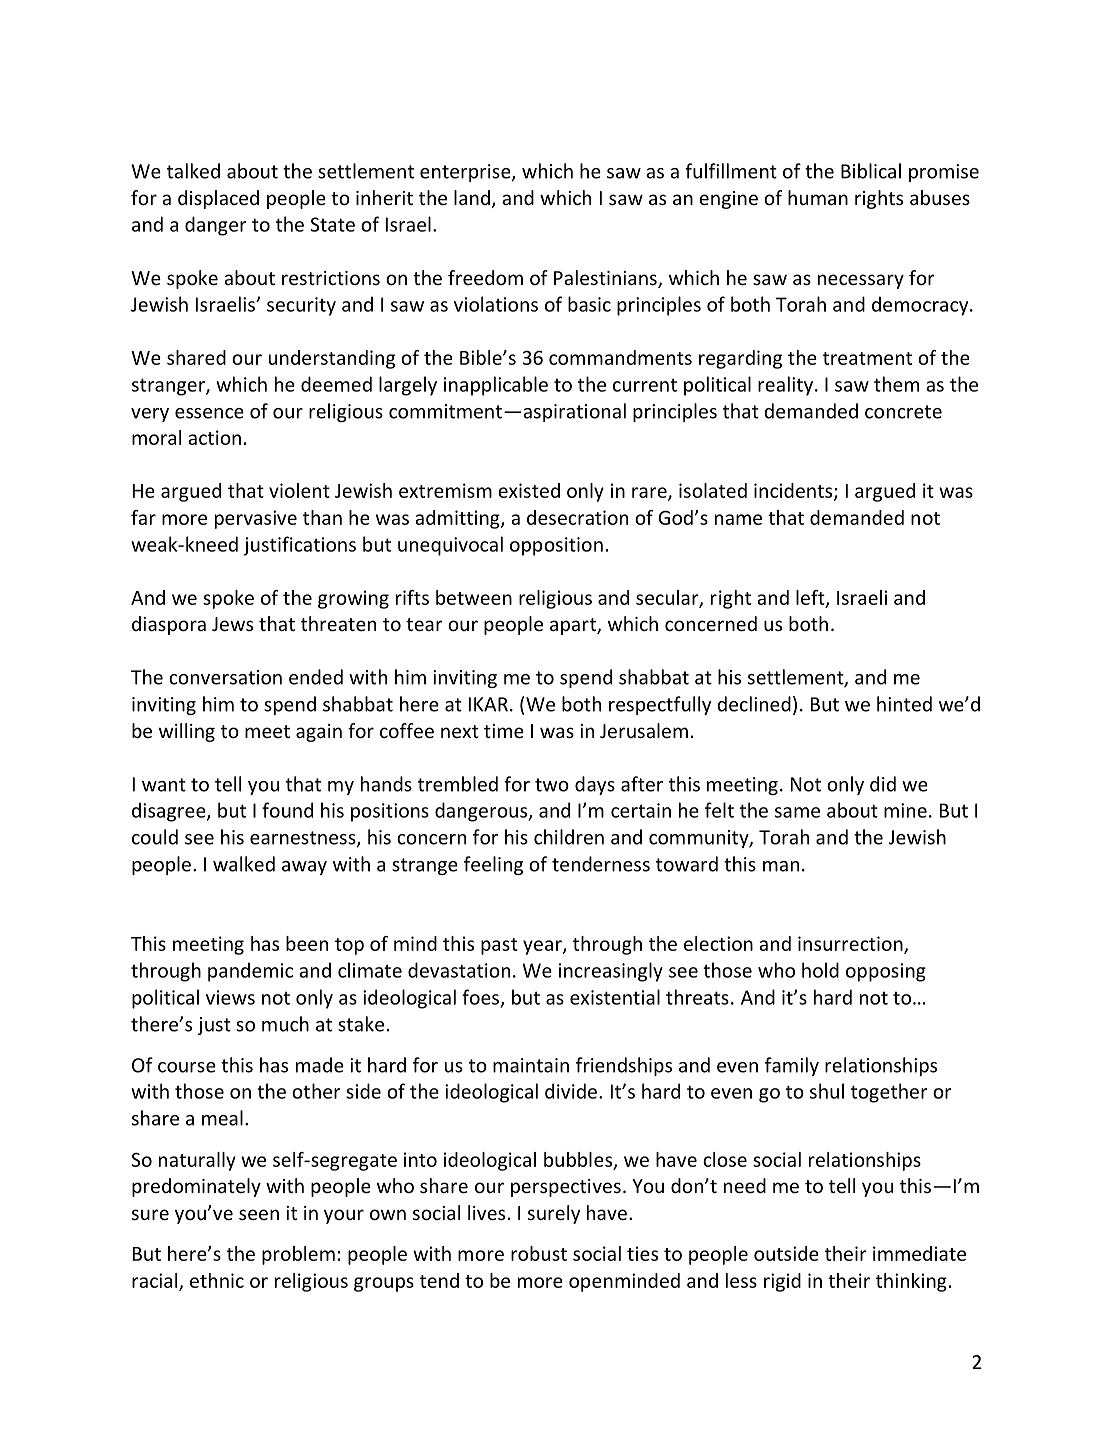 The width and height of the screenshot is (1113, 1440). I want to click on feeling, so click(493, 865).
